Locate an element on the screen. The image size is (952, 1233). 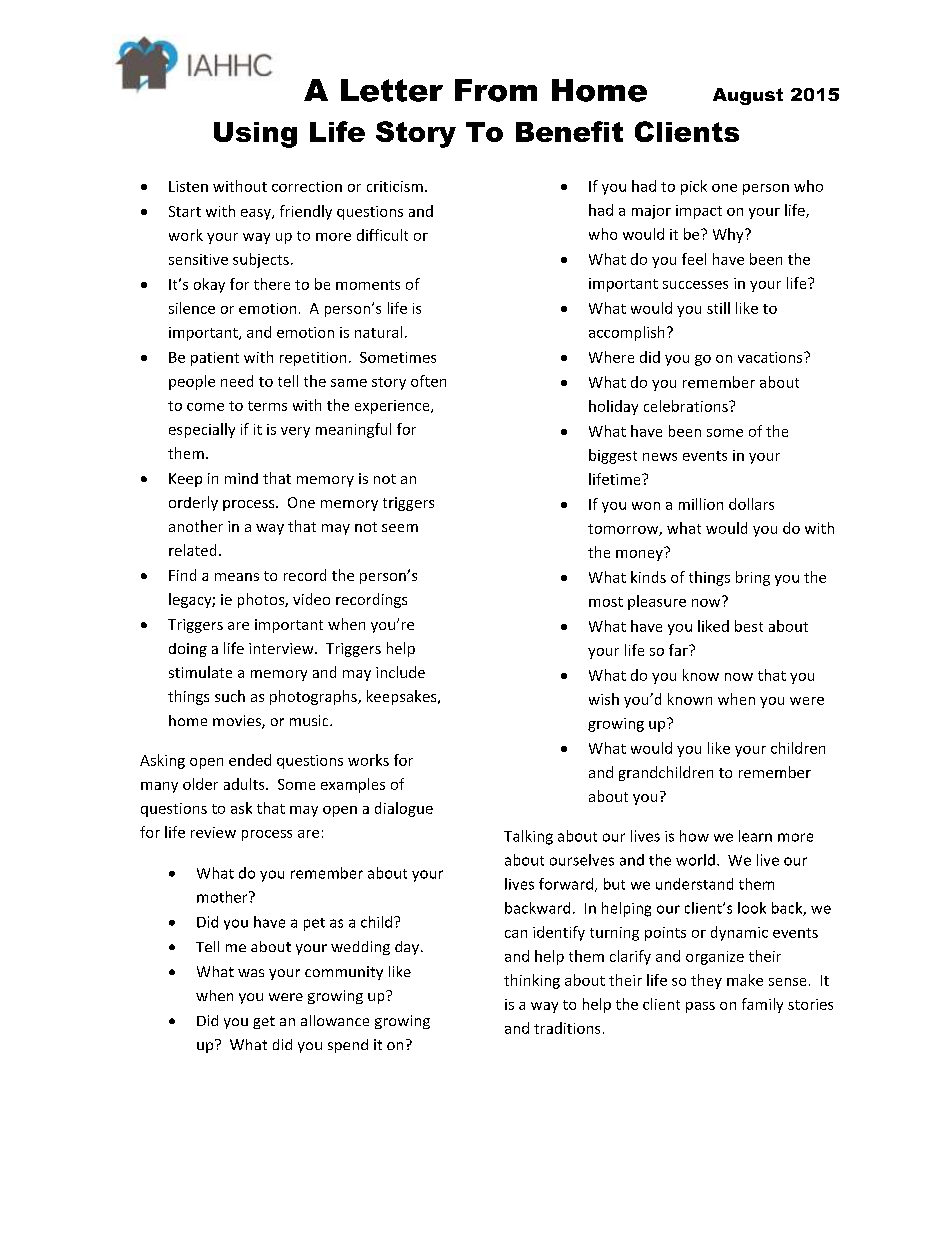
vacations is located at coordinates (771, 357).
